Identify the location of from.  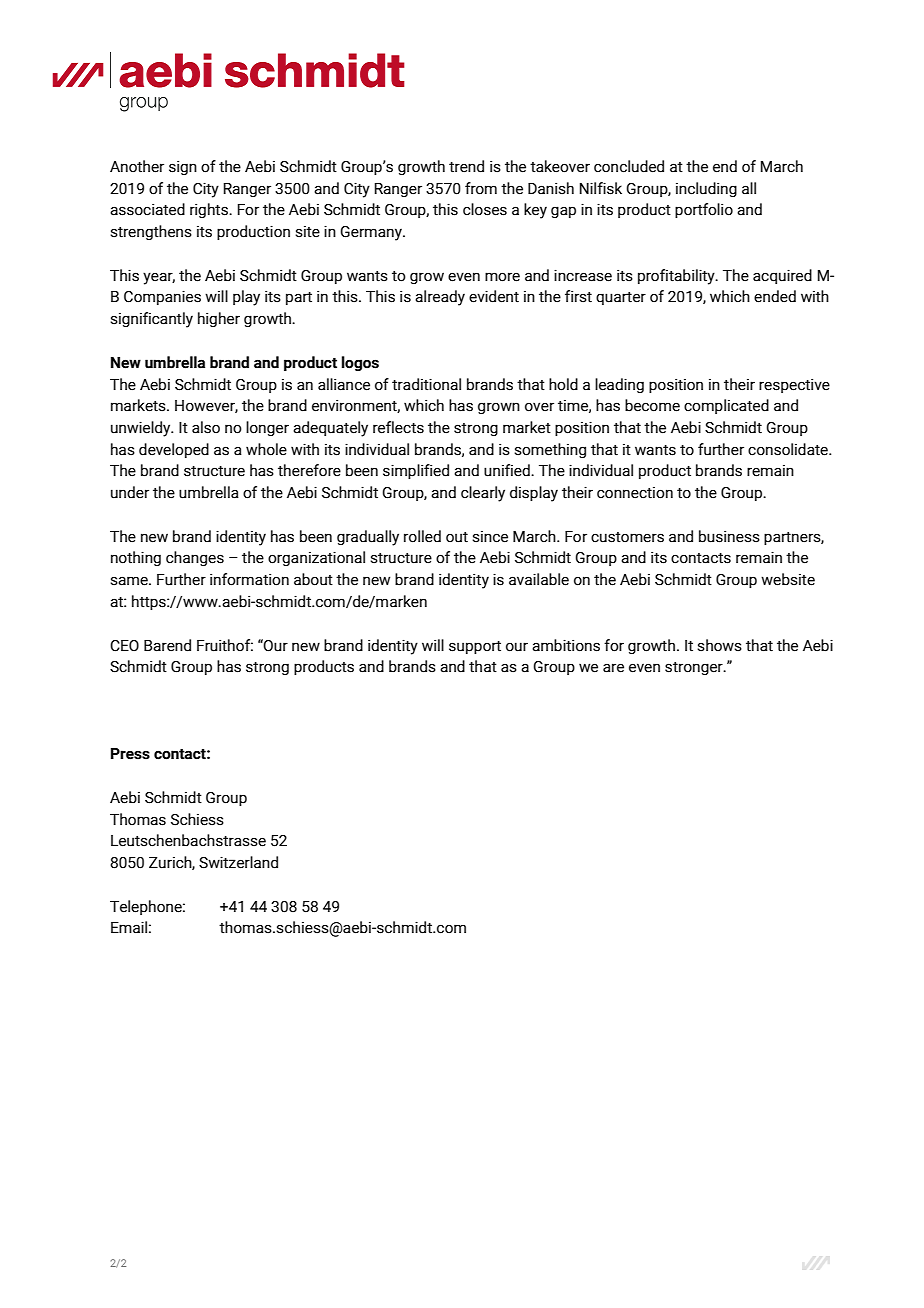
(481, 188).
